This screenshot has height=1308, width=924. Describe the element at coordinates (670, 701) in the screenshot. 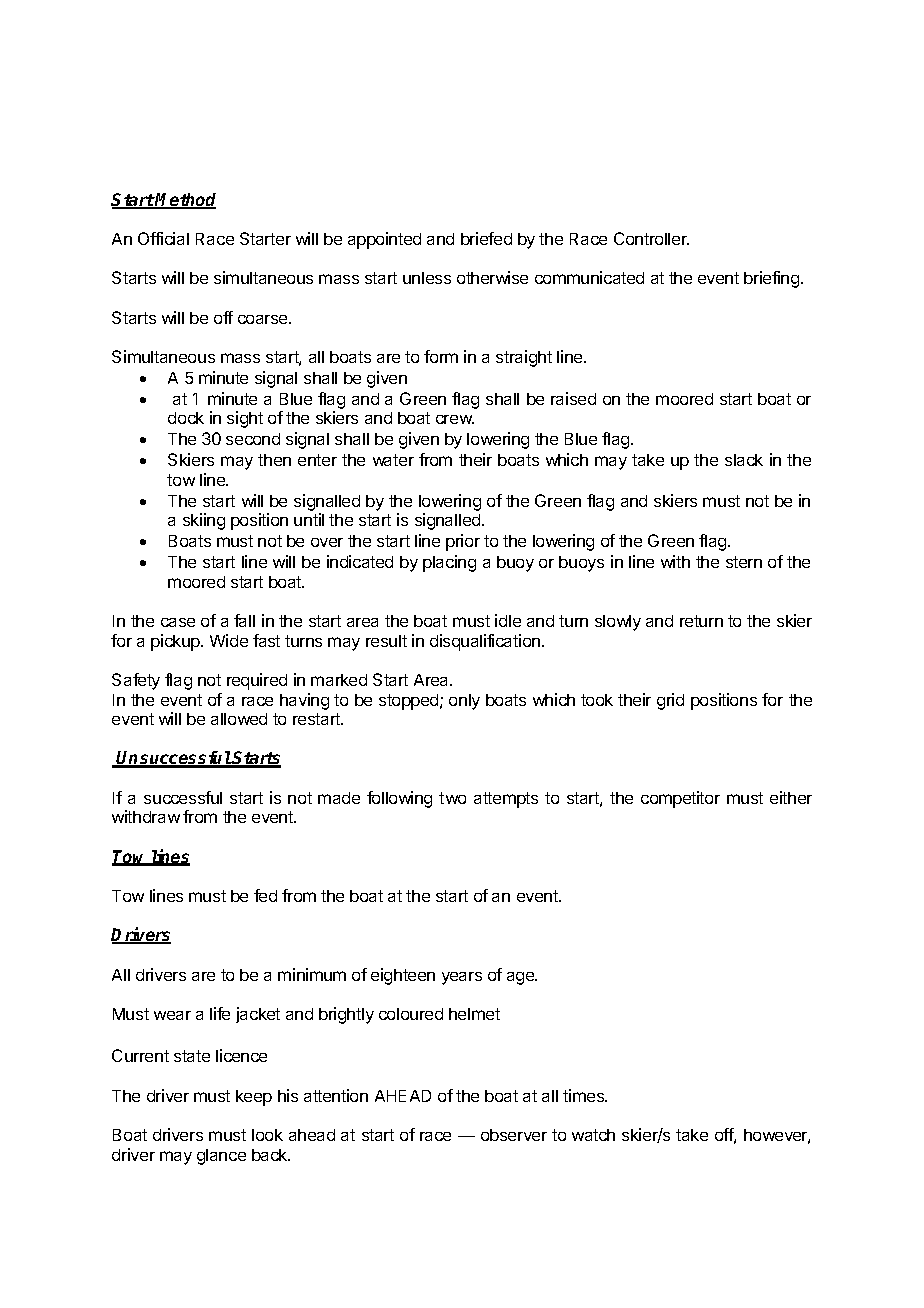

I see `grid` at that location.
